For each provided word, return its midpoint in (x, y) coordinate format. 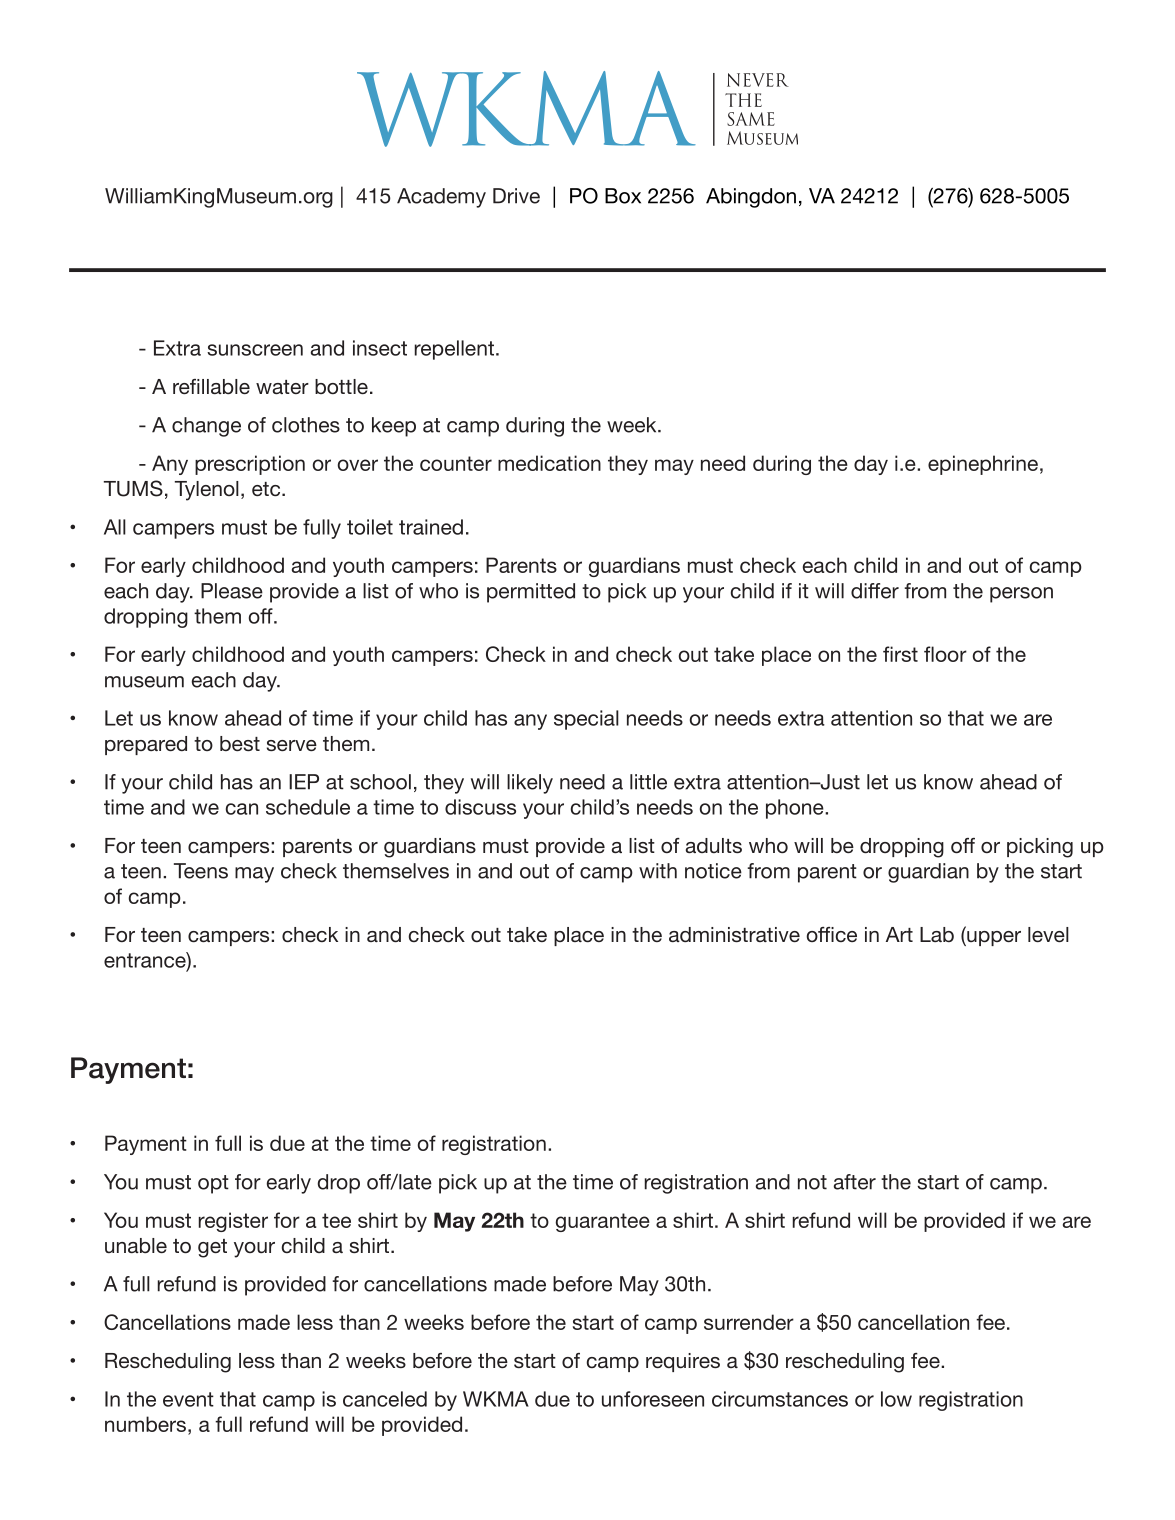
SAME (751, 119)
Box (623, 196)
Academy (441, 198)
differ (875, 591)
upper (993, 938)
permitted (531, 593)
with (658, 871)
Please (232, 591)
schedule (308, 807)
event (188, 1399)
